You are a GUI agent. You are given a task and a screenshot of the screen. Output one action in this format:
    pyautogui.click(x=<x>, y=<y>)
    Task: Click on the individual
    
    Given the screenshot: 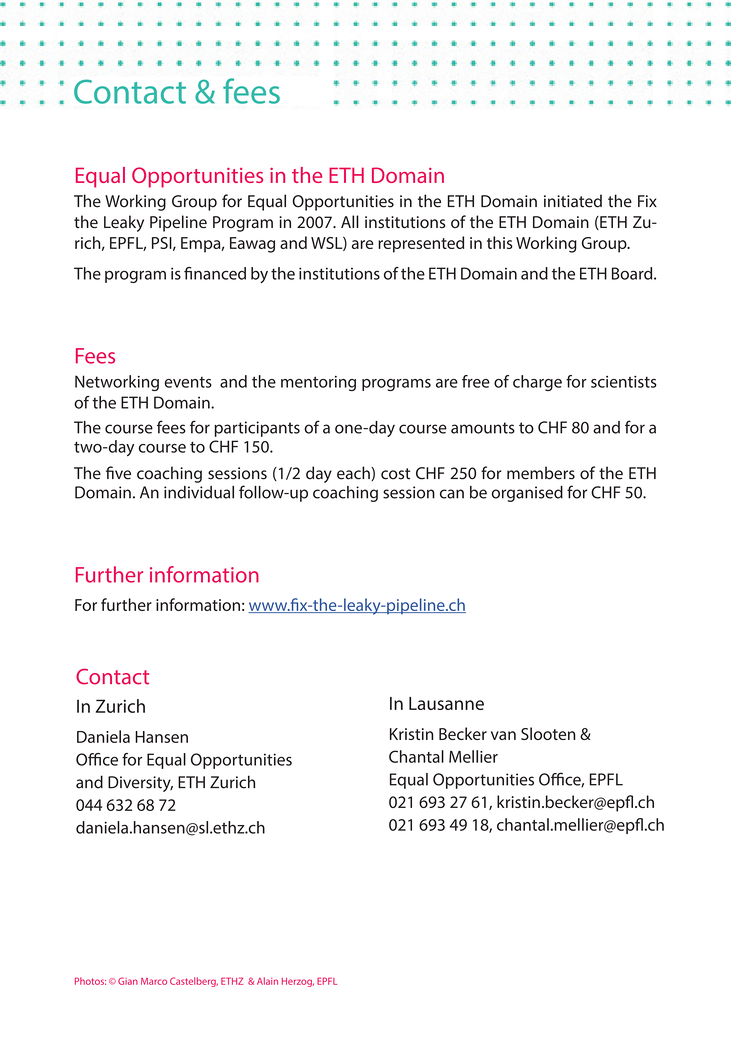 What is the action you would take?
    pyautogui.click(x=199, y=492)
